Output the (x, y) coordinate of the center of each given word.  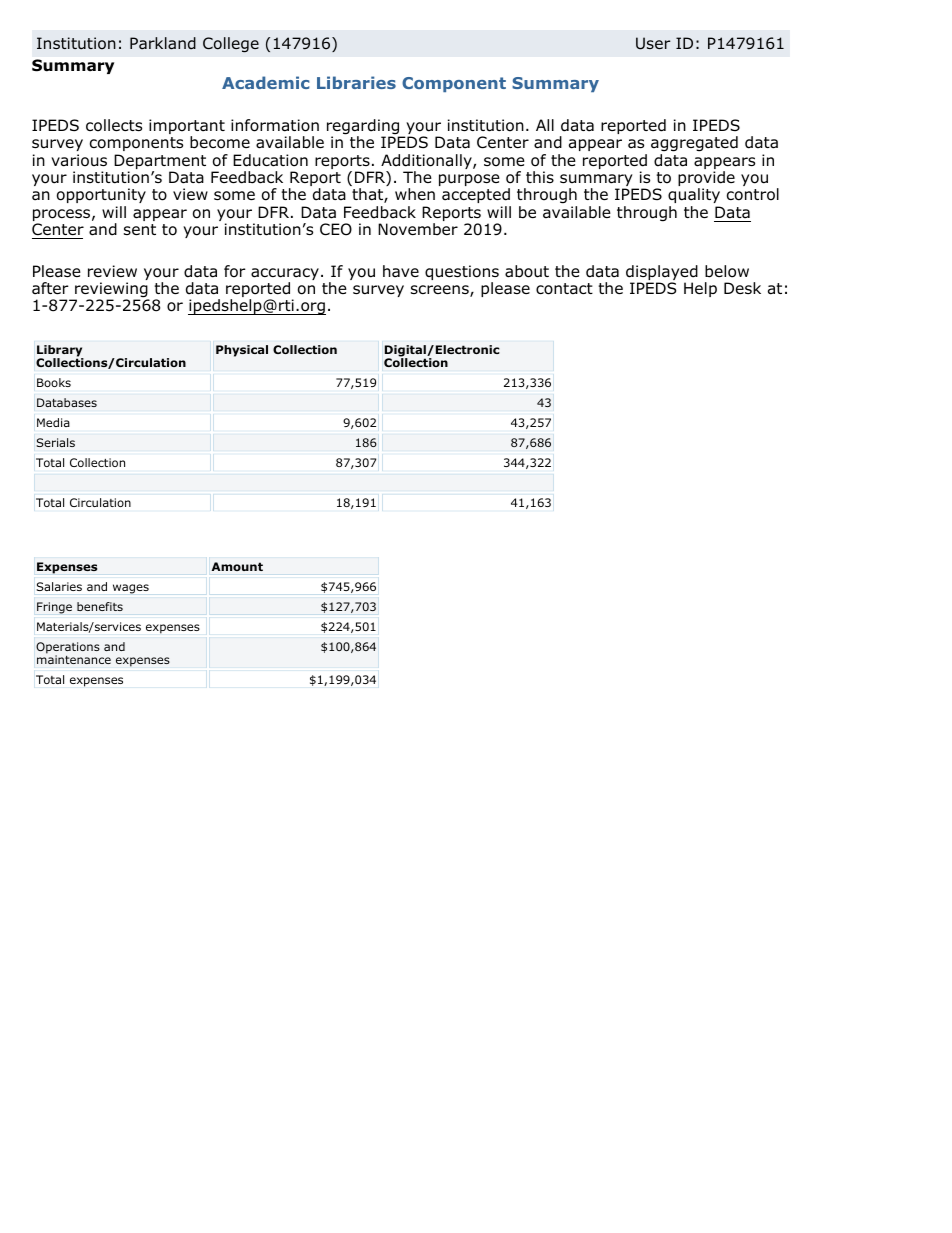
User (653, 43)
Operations (68, 649)
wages (131, 589)
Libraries (356, 82)
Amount (237, 566)
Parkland (163, 43)
